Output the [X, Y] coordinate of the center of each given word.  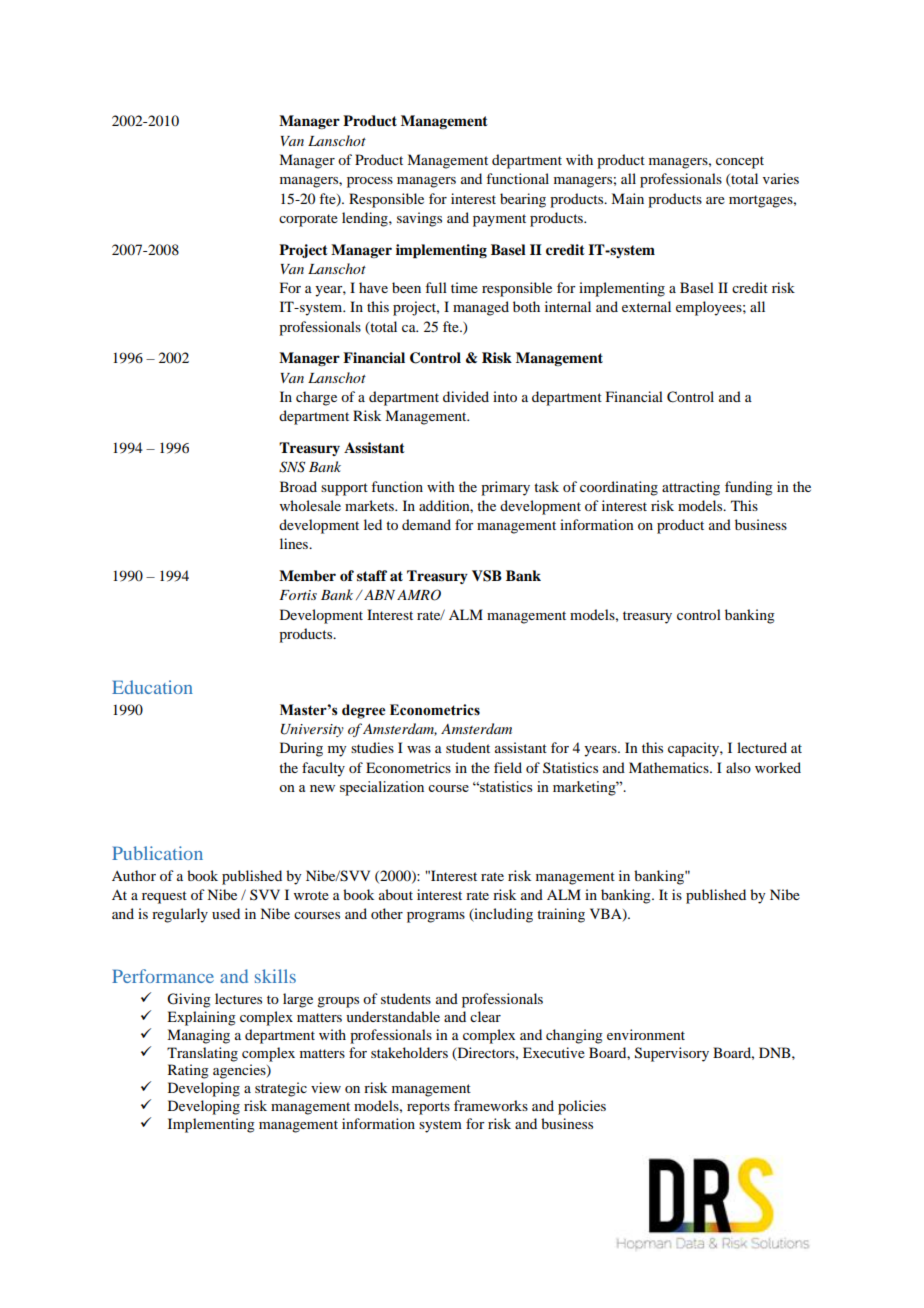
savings [419, 219]
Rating [188, 1071]
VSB [487, 576]
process [370, 182]
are [715, 200]
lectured [762, 747]
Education [152, 687]
